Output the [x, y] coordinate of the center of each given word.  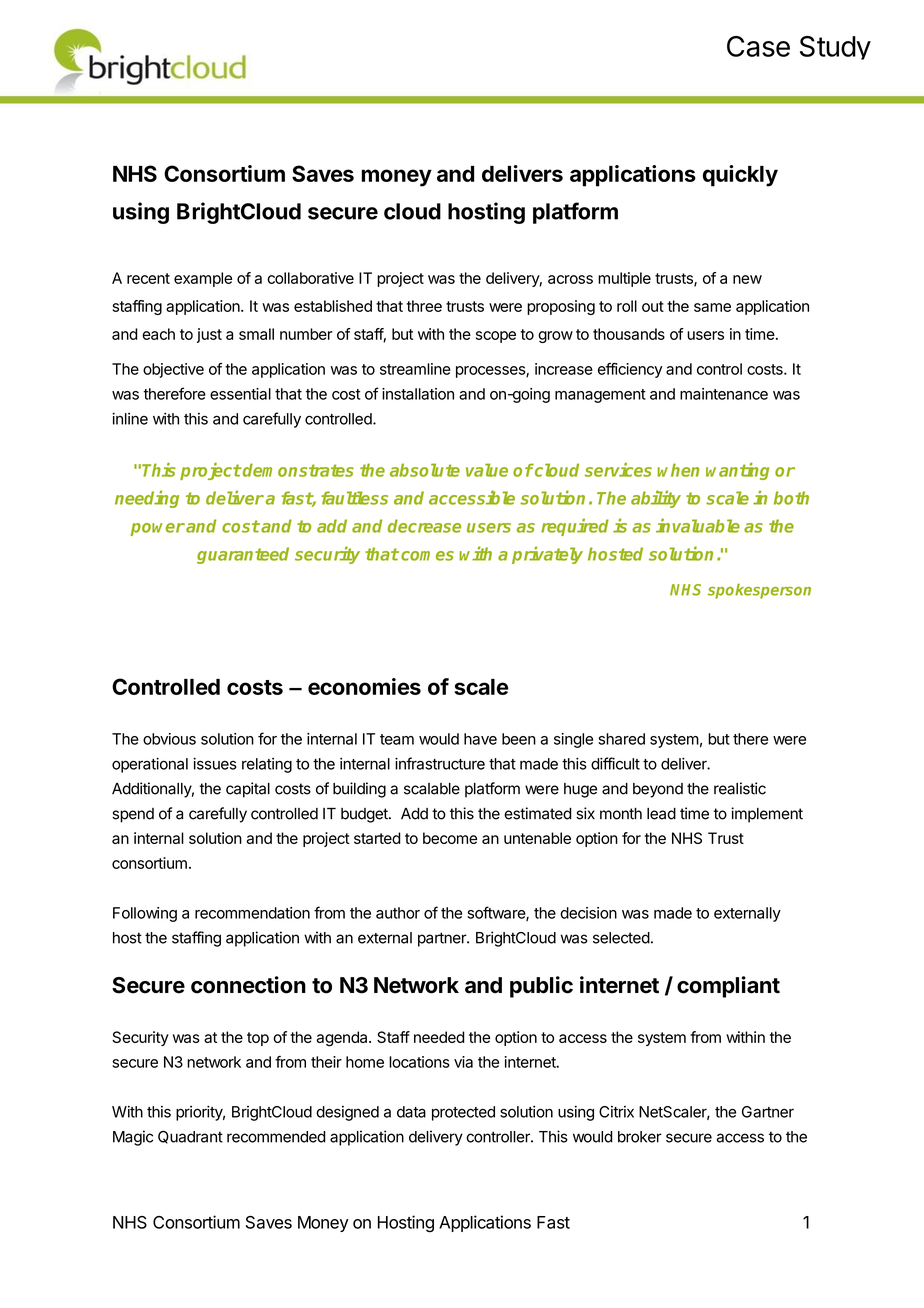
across [570, 279]
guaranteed [243, 555]
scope [496, 337]
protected [463, 1113]
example [203, 279]
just [209, 335]
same [712, 307]
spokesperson [759, 591]
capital [248, 790]
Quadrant [190, 1137]
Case [758, 46]
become [450, 838]
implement [767, 815]
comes [427, 556]
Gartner [768, 1112]
